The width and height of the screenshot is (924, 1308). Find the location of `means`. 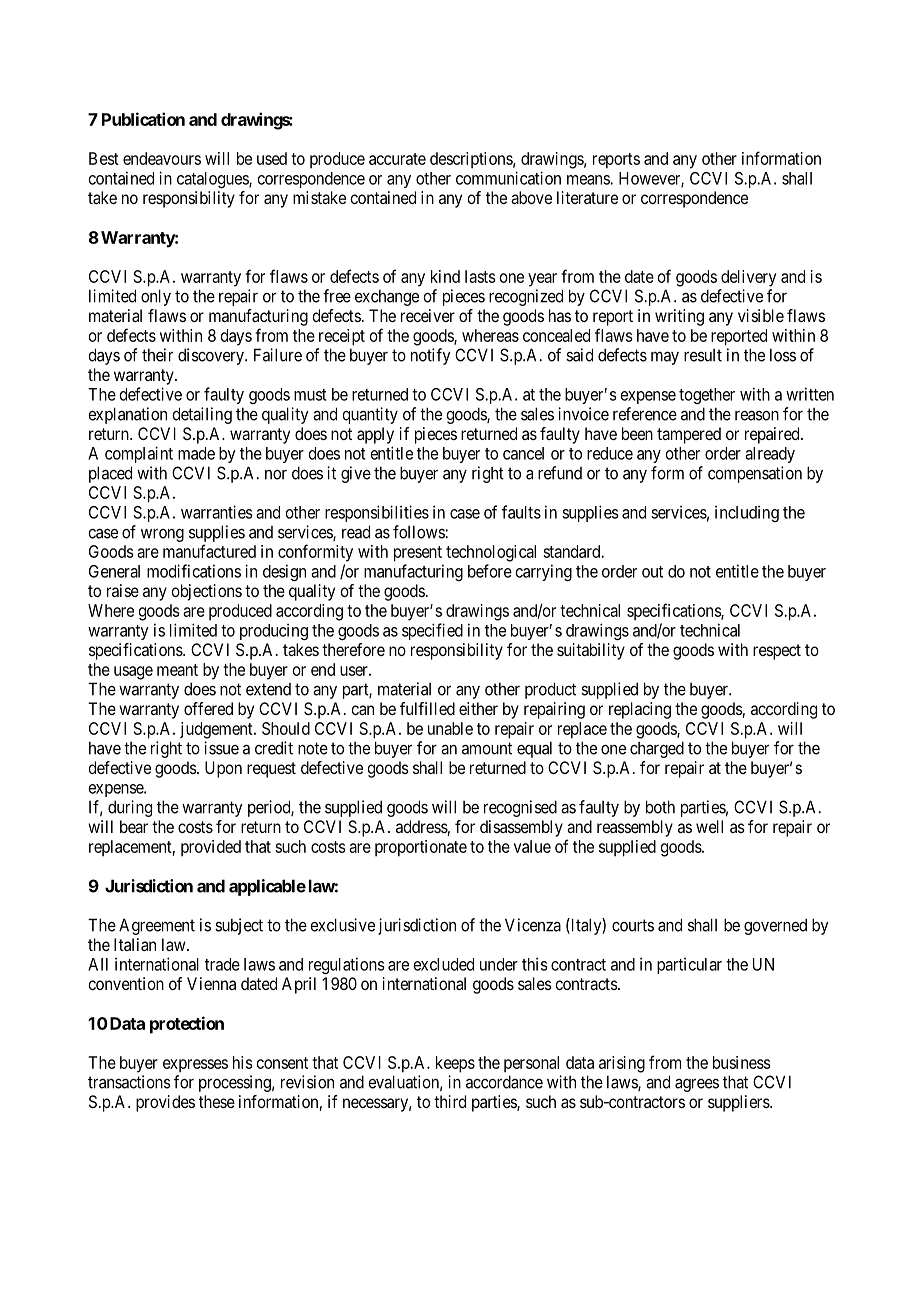

means is located at coordinates (589, 180).
